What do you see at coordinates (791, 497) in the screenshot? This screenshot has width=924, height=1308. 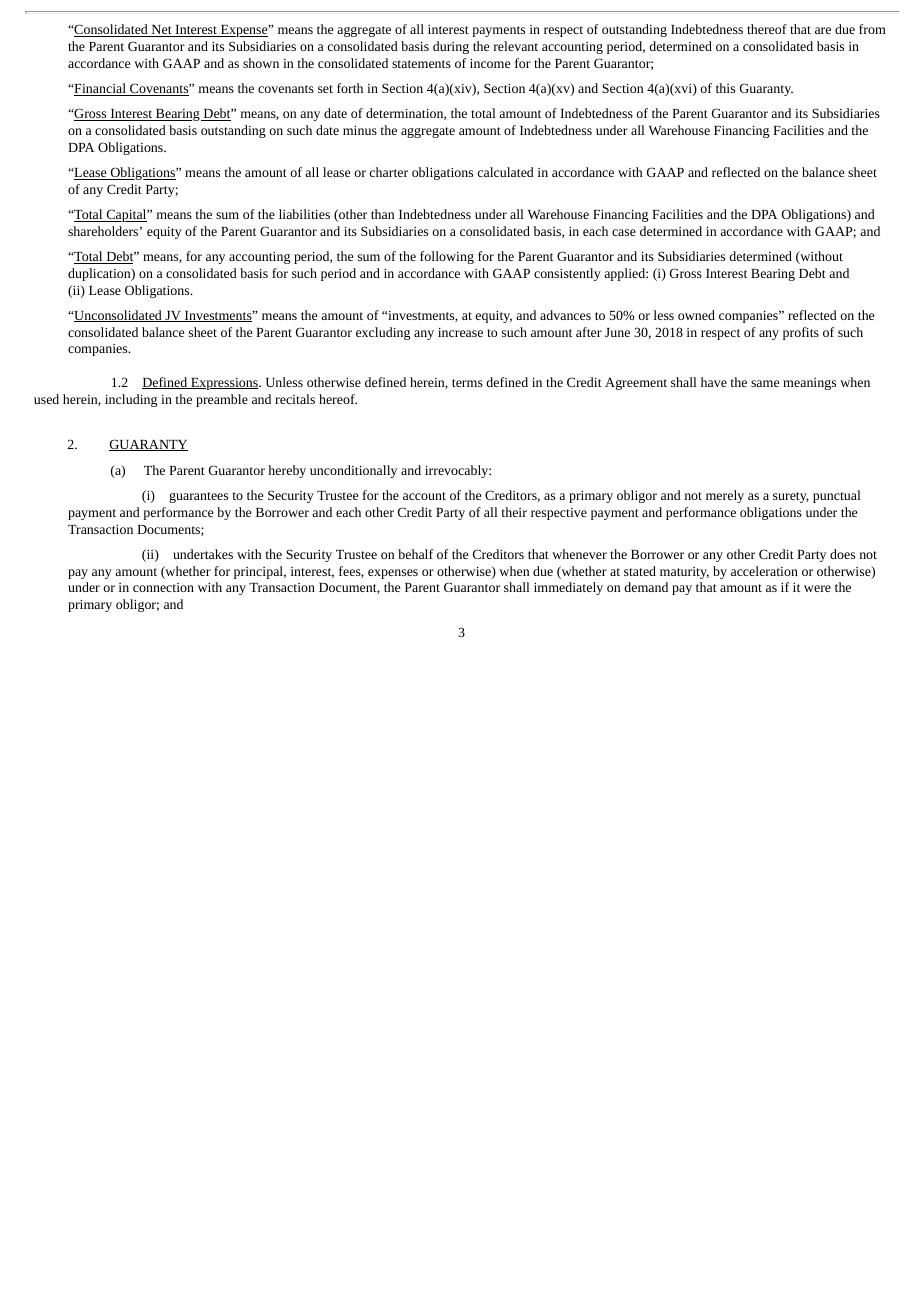 I see `surety` at bounding box center [791, 497].
